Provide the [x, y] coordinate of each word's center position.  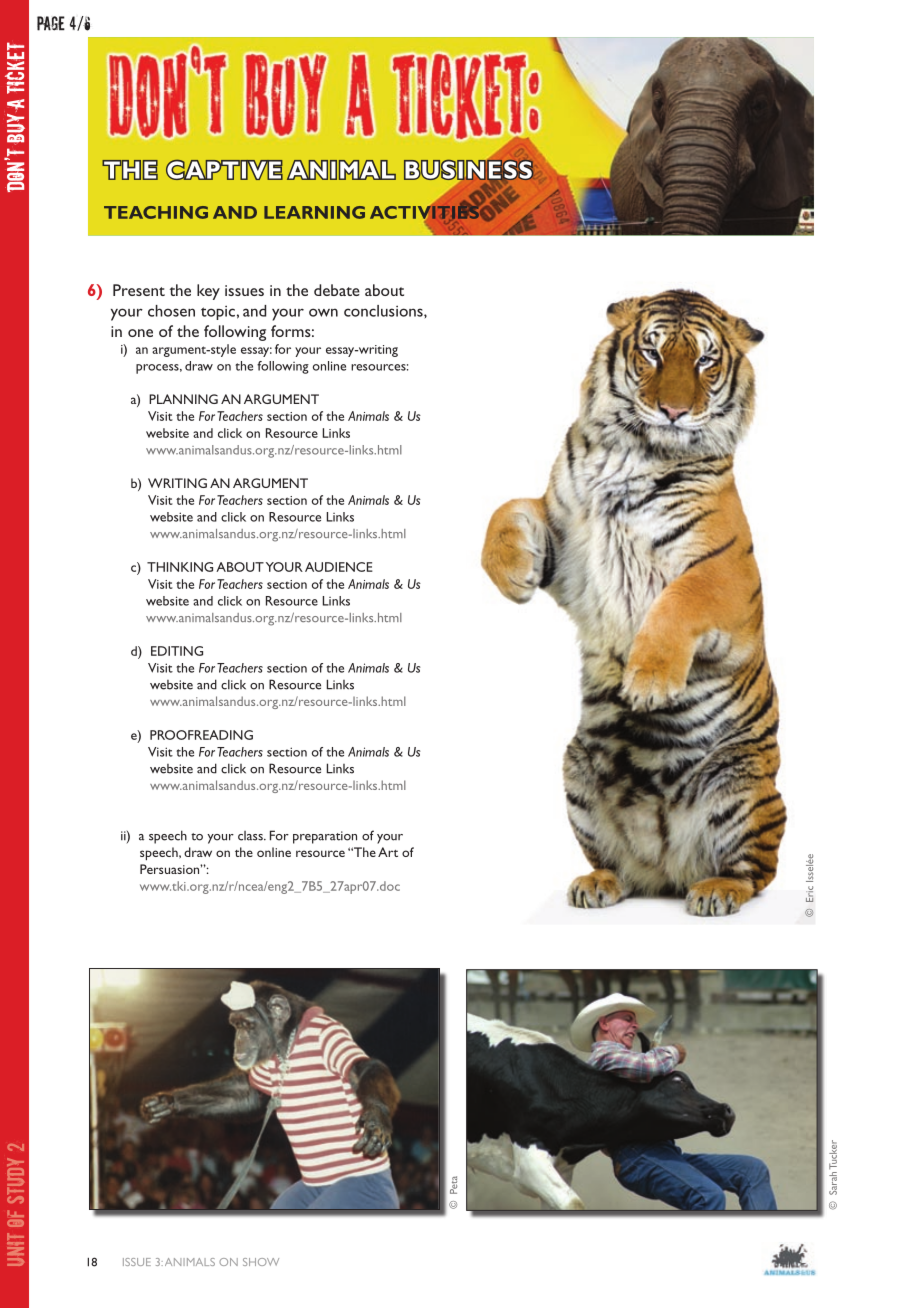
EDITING [177, 651]
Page [51, 23]
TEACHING [156, 212]
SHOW [261, 1262]
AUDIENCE [339, 567]
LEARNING [314, 212]
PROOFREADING [201, 735]
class [251, 836]
